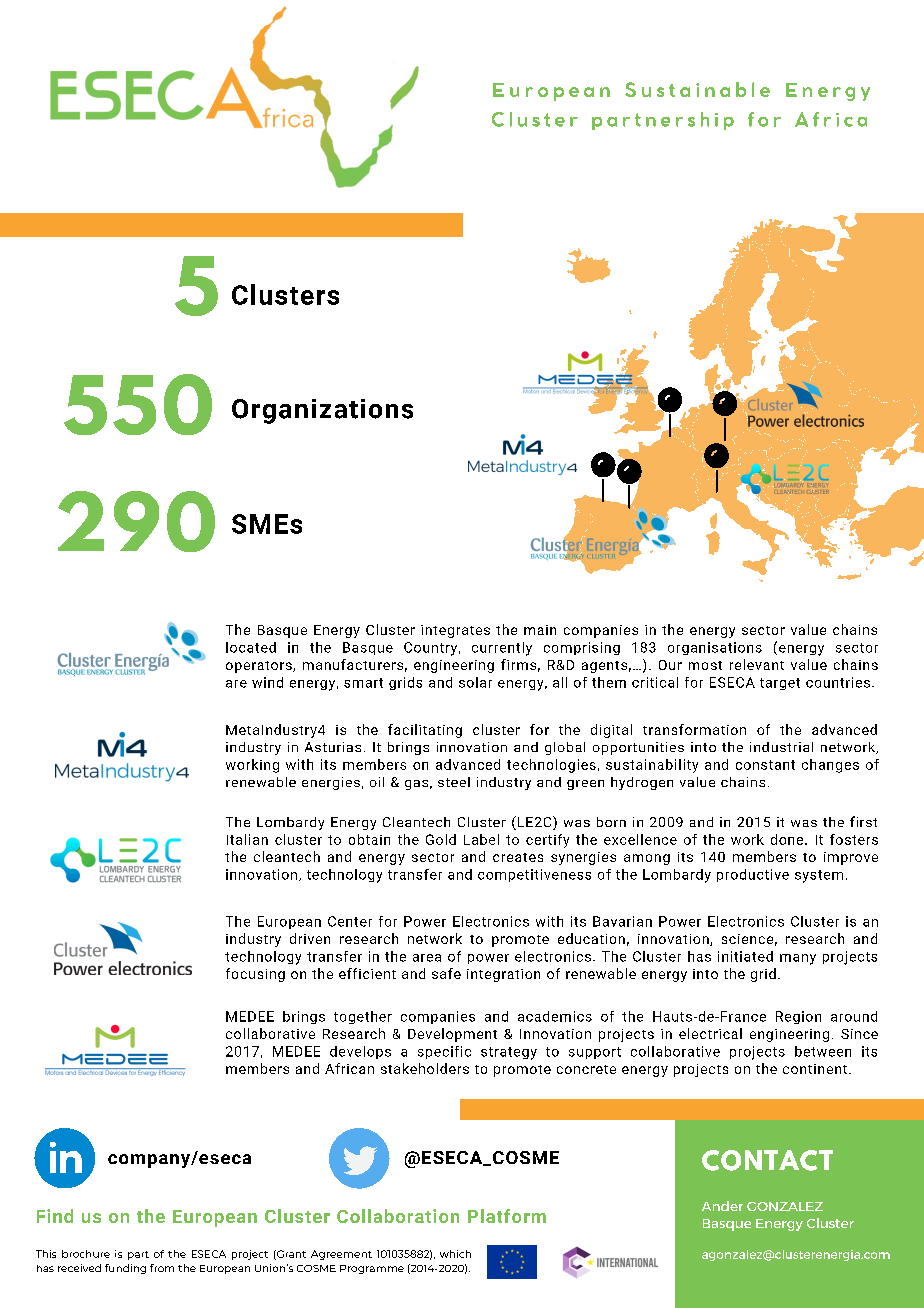 The width and height of the image is (924, 1308). I want to click on safe, so click(446, 973).
